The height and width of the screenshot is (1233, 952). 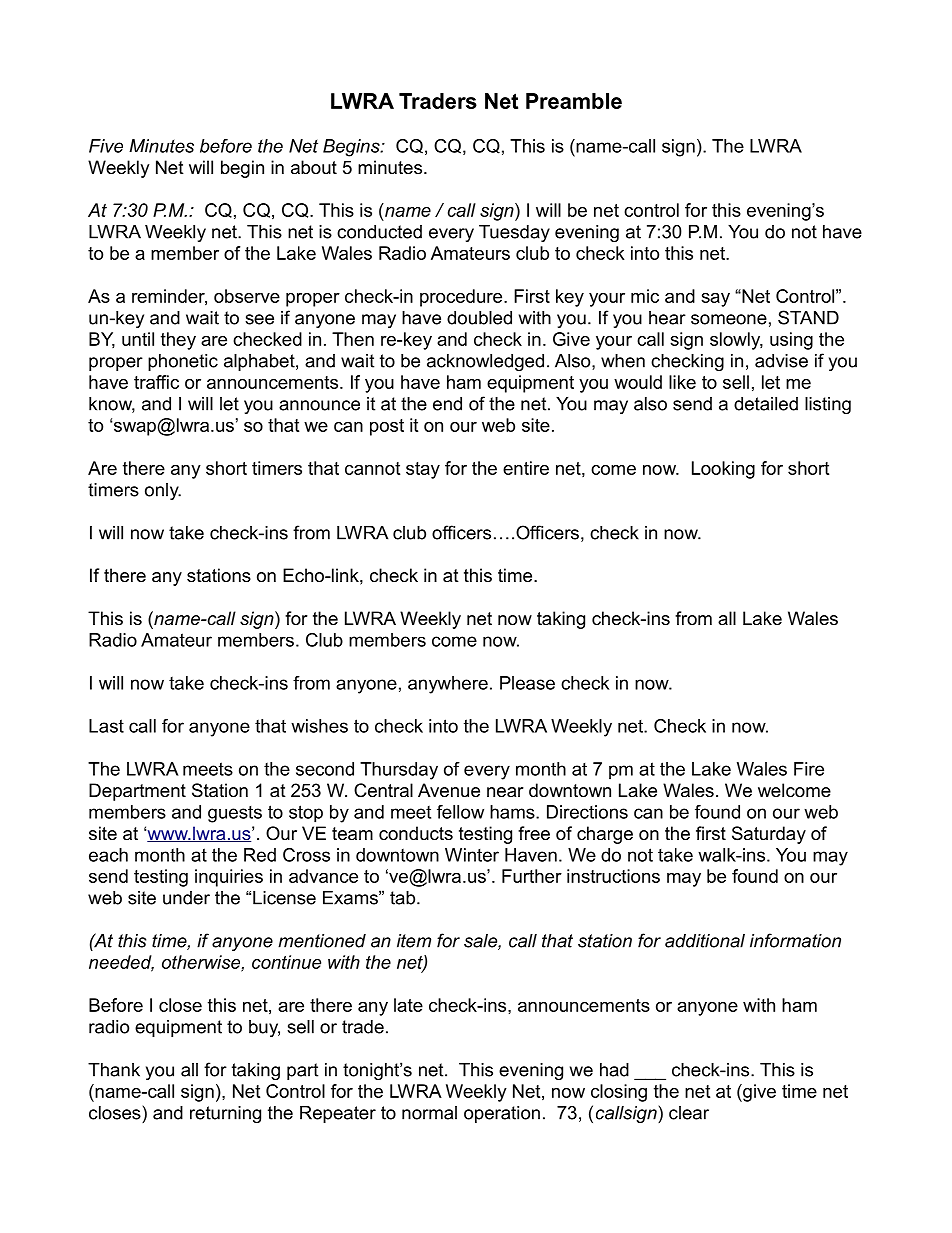 What do you see at coordinates (163, 491) in the screenshot?
I see `only` at bounding box center [163, 491].
